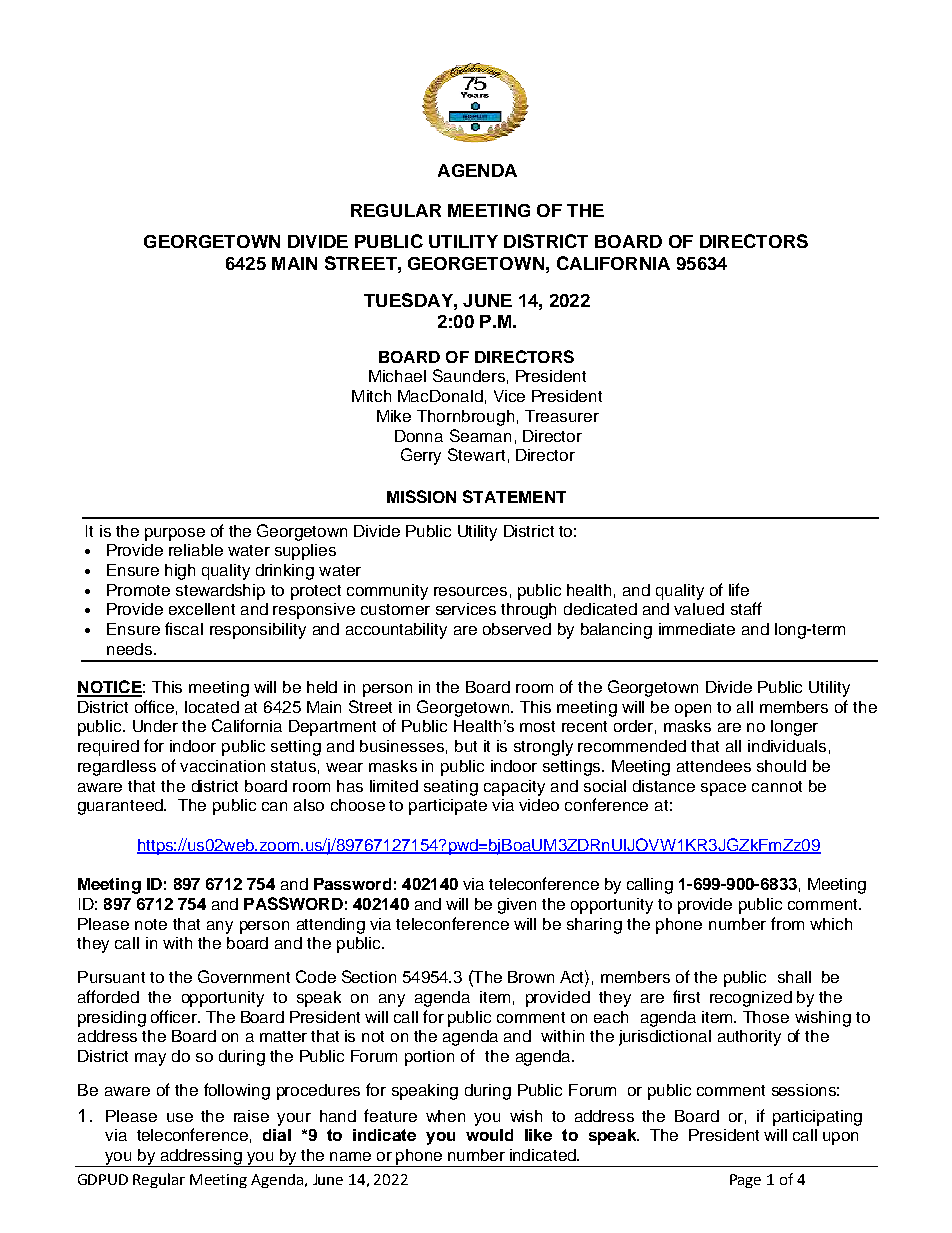 The image size is (952, 1233). Describe the element at coordinates (184, 628) in the screenshot. I see `fiscal` at that location.
